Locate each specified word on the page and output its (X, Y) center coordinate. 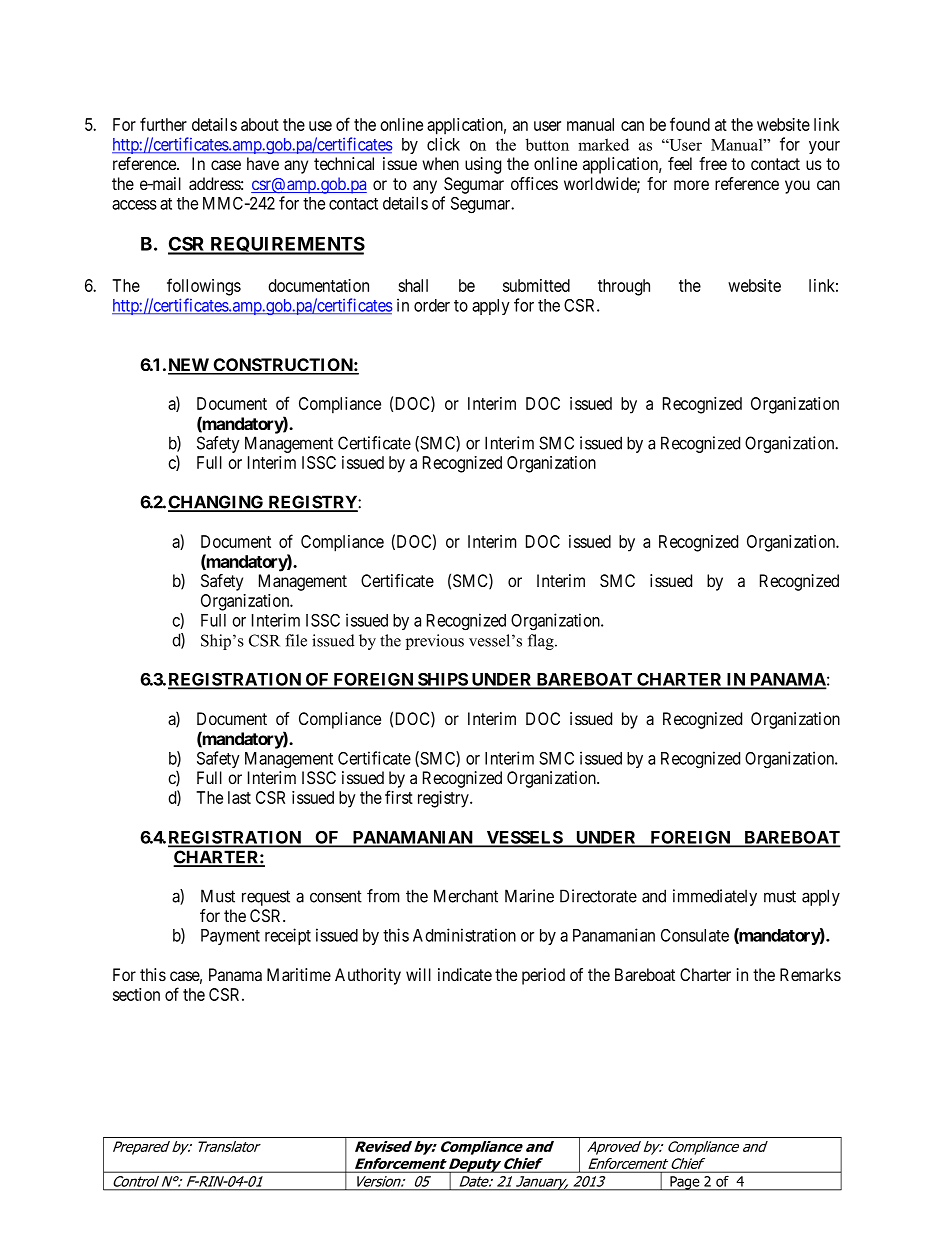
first (399, 797)
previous (435, 642)
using (483, 165)
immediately (715, 897)
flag (542, 642)
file (296, 640)
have (263, 164)
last (239, 797)
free (713, 163)
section (136, 994)
